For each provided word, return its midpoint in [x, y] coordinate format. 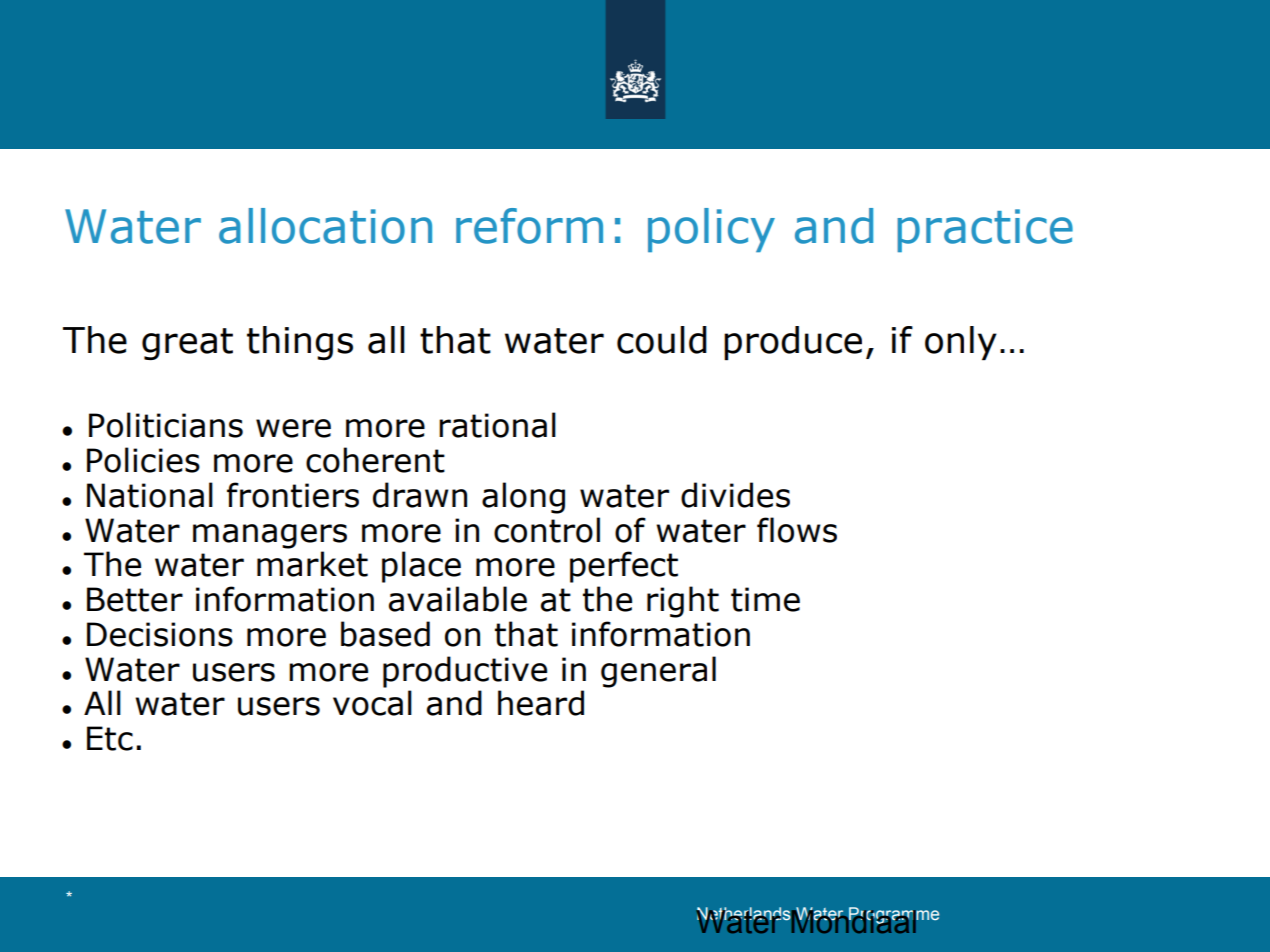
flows [797, 530]
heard [541, 703]
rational [497, 425]
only [961, 343]
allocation [325, 226]
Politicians [166, 425]
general [658, 672]
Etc [110, 738]
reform [529, 226]
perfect [624, 567]
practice [985, 230]
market [312, 564]
